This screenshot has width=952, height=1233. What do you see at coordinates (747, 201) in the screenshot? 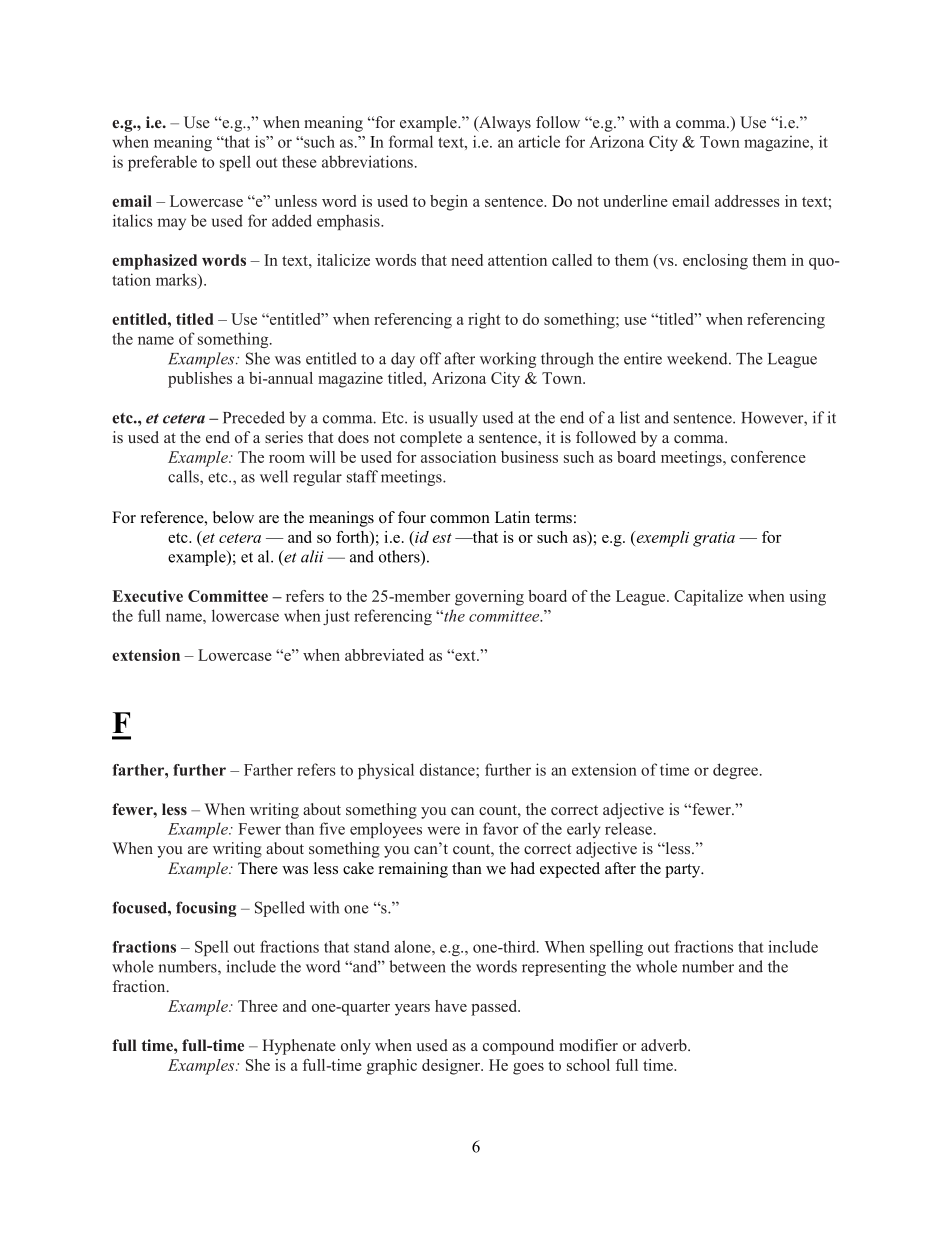
I see `addresses` at bounding box center [747, 201].
